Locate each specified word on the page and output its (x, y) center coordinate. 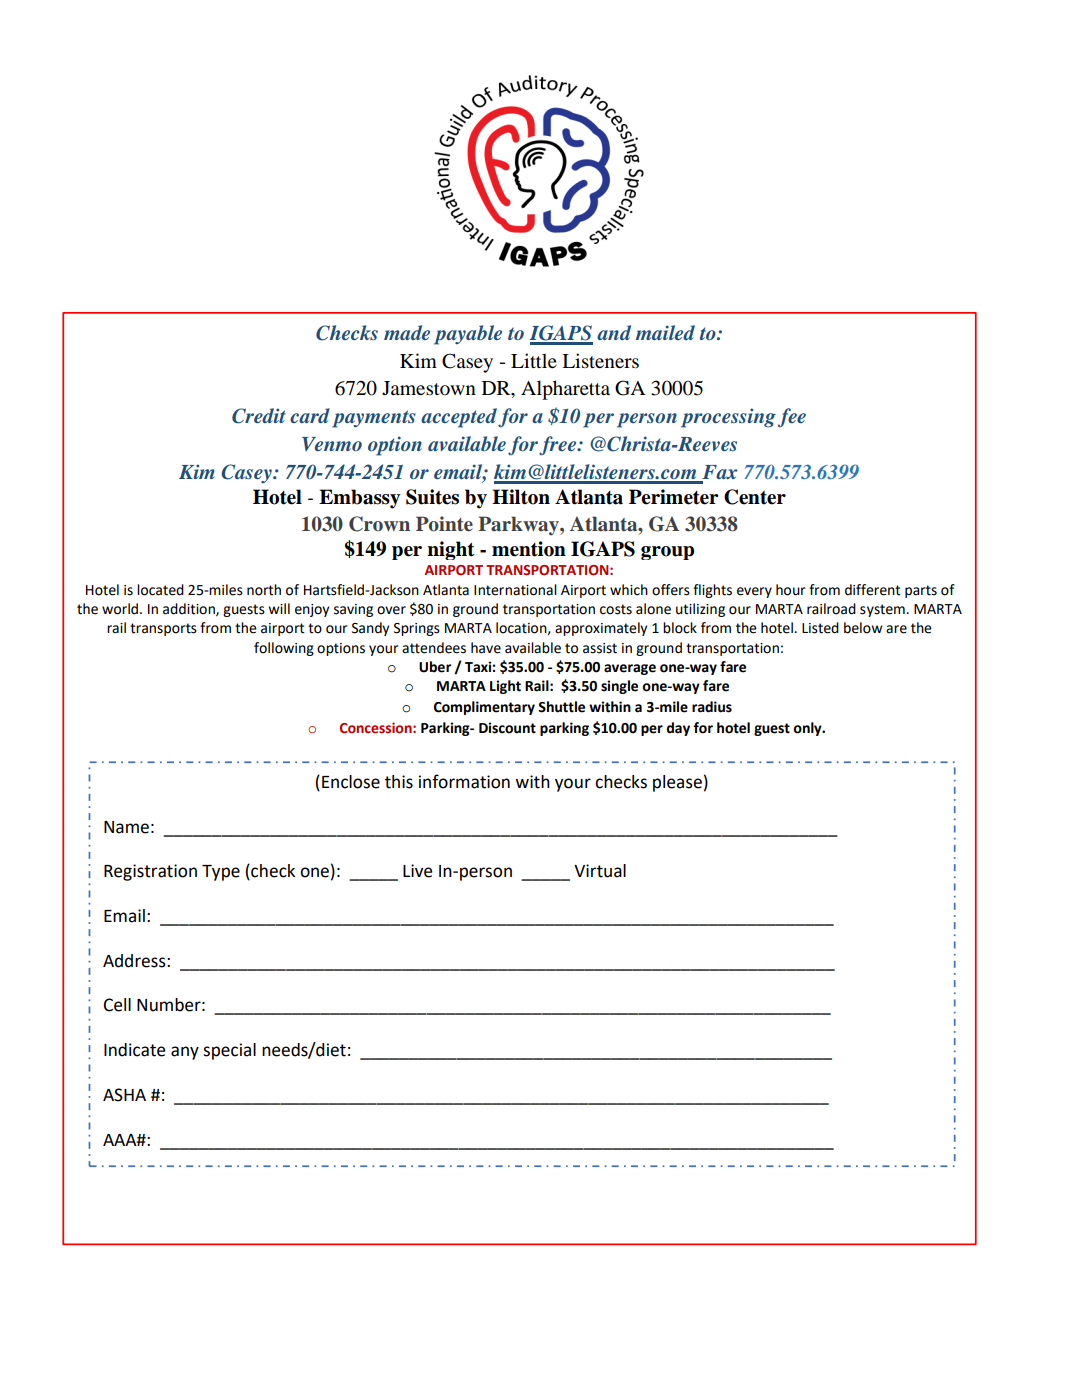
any (185, 1053)
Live (417, 871)
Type (221, 873)
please (677, 783)
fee (792, 418)
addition (190, 609)
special (229, 1051)
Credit (259, 416)
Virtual (600, 871)
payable (468, 335)
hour (790, 590)
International (515, 590)
